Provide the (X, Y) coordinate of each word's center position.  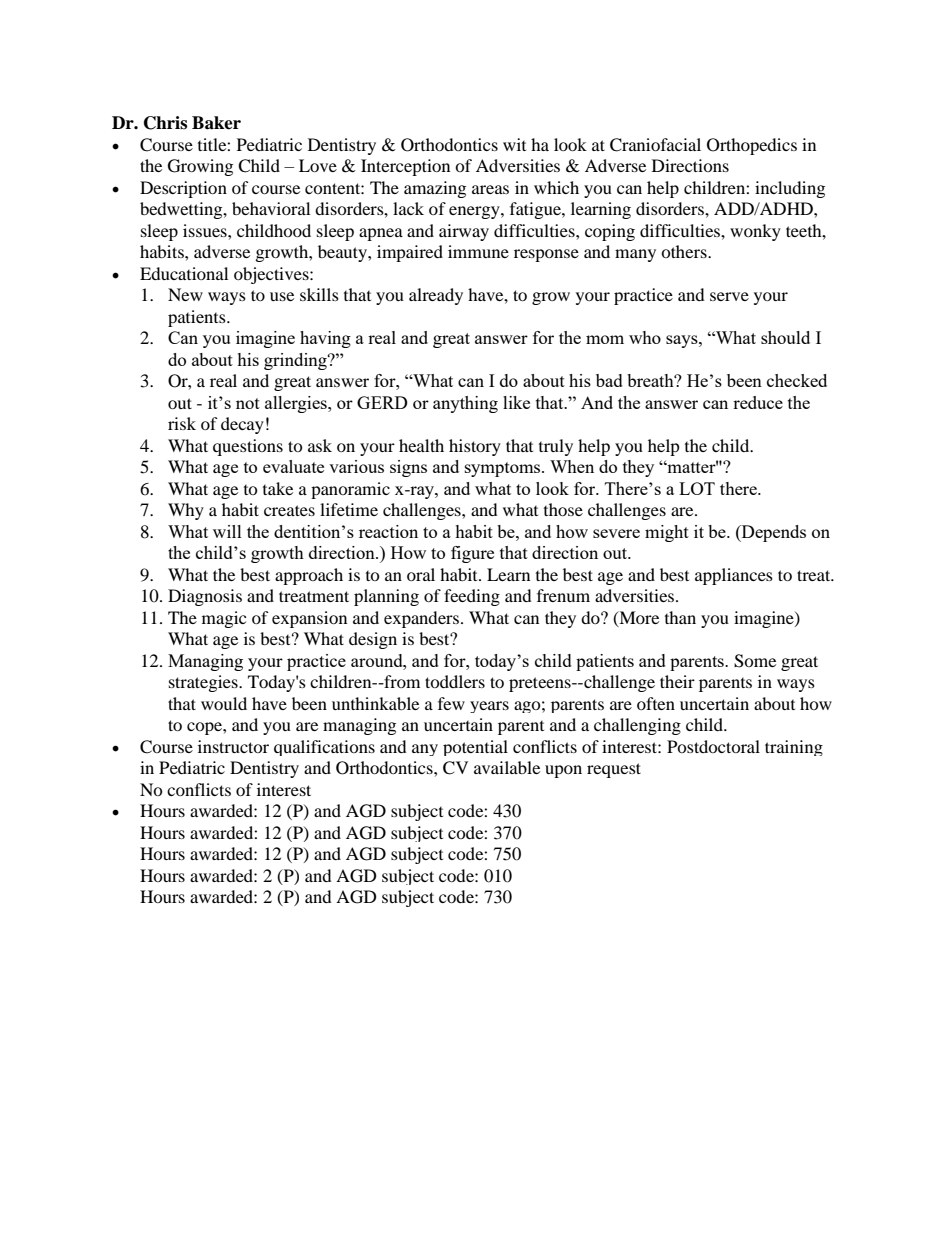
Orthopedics (752, 146)
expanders (421, 619)
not (248, 403)
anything (465, 404)
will (227, 531)
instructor (233, 746)
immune (478, 251)
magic (224, 619)
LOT (697, 488)
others (685, 251)
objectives (272, 275)
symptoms (504, 469)
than (680, 617)
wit (514, 144)
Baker (216, 123)
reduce (758, 402)
